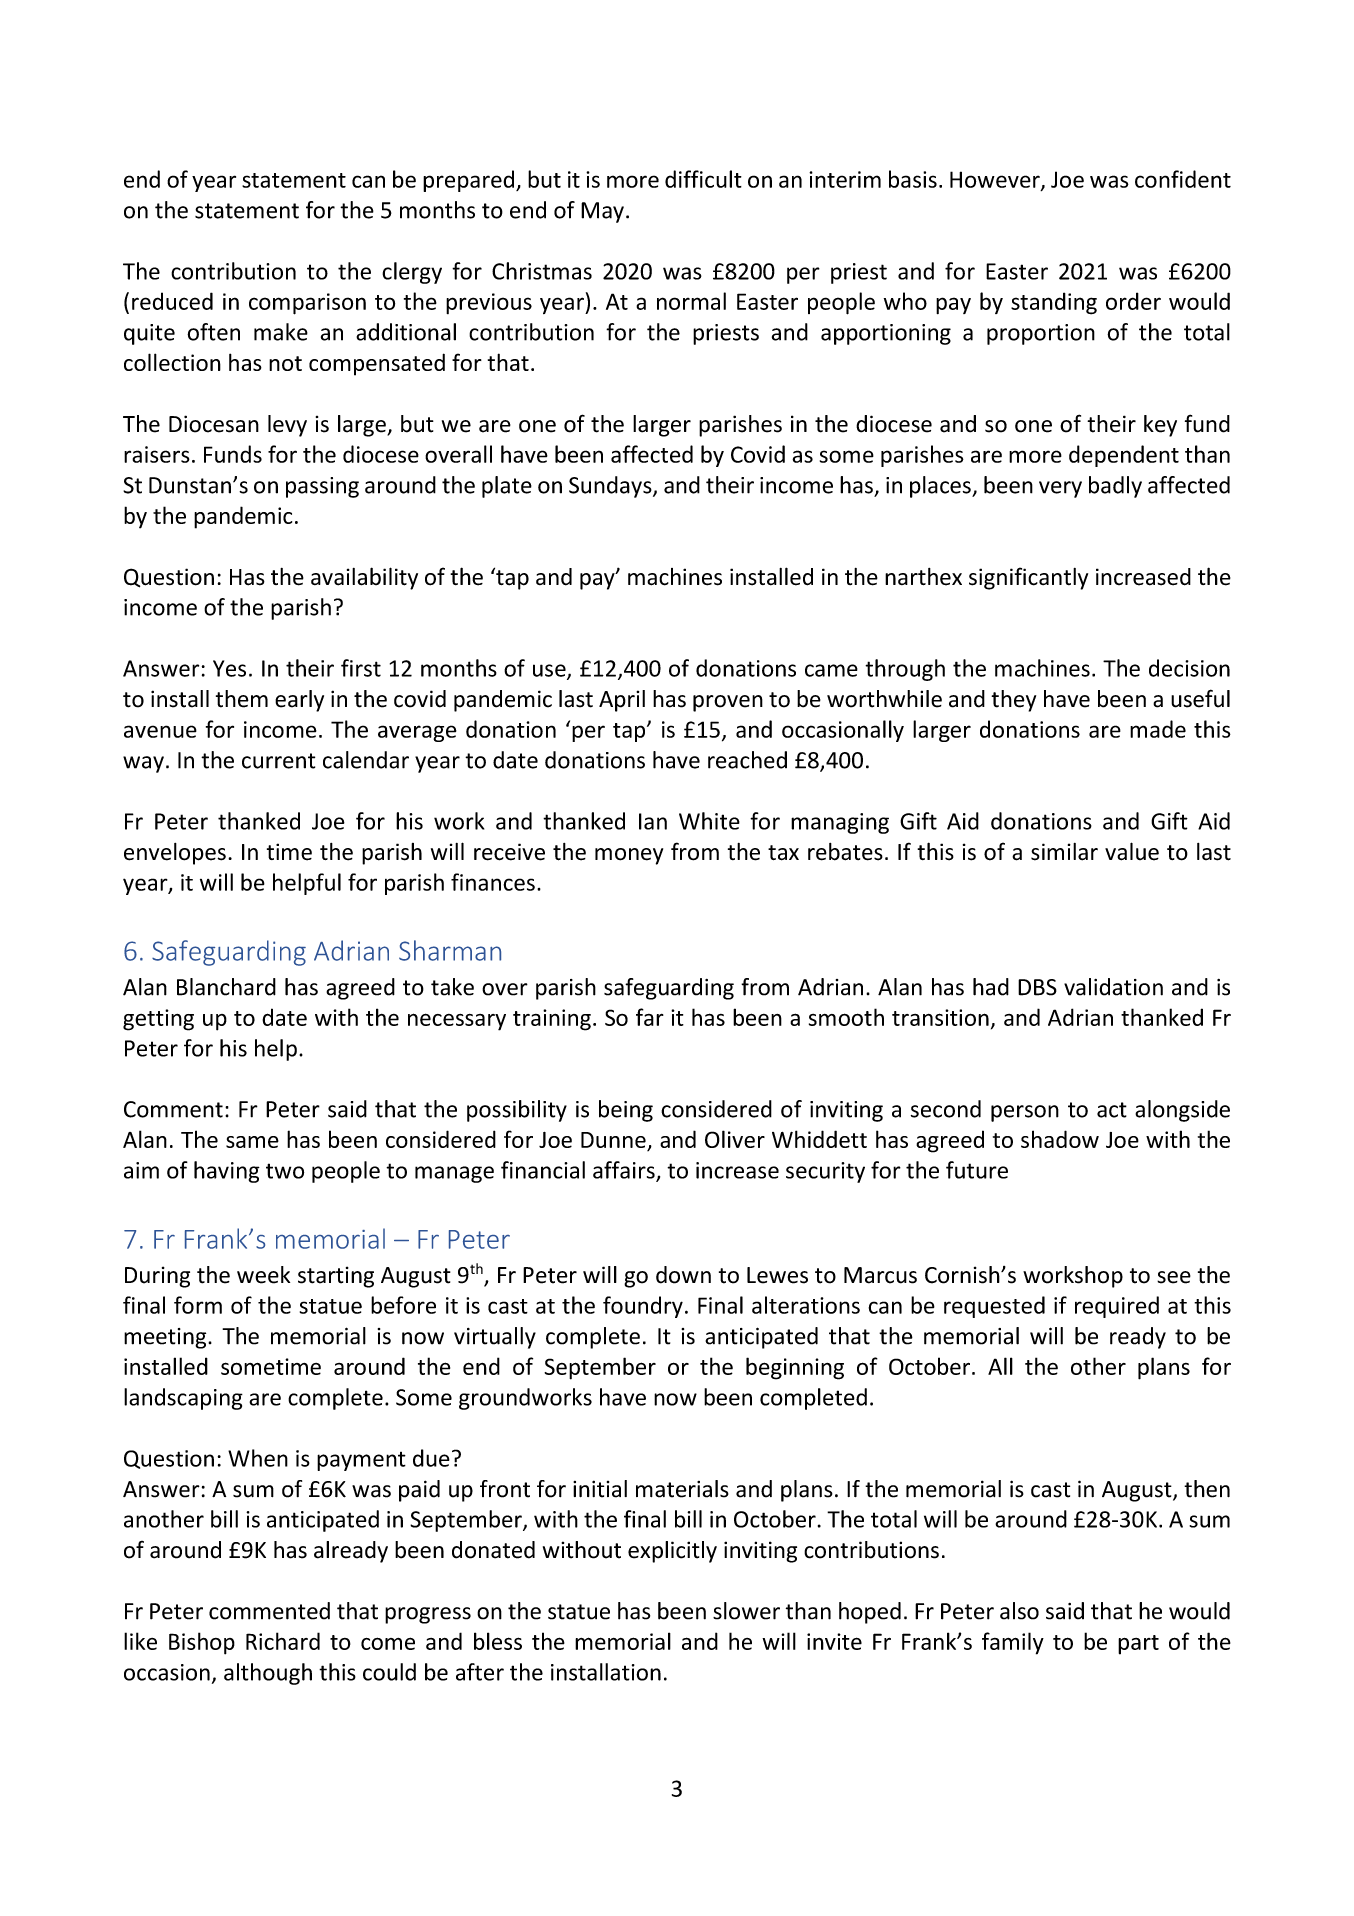 Image resolution: width=1354 pixels, height=1916 pixels. Describe the element at coordinates (226, 987) in the screenshot. I see `Blanchard` at that location.
